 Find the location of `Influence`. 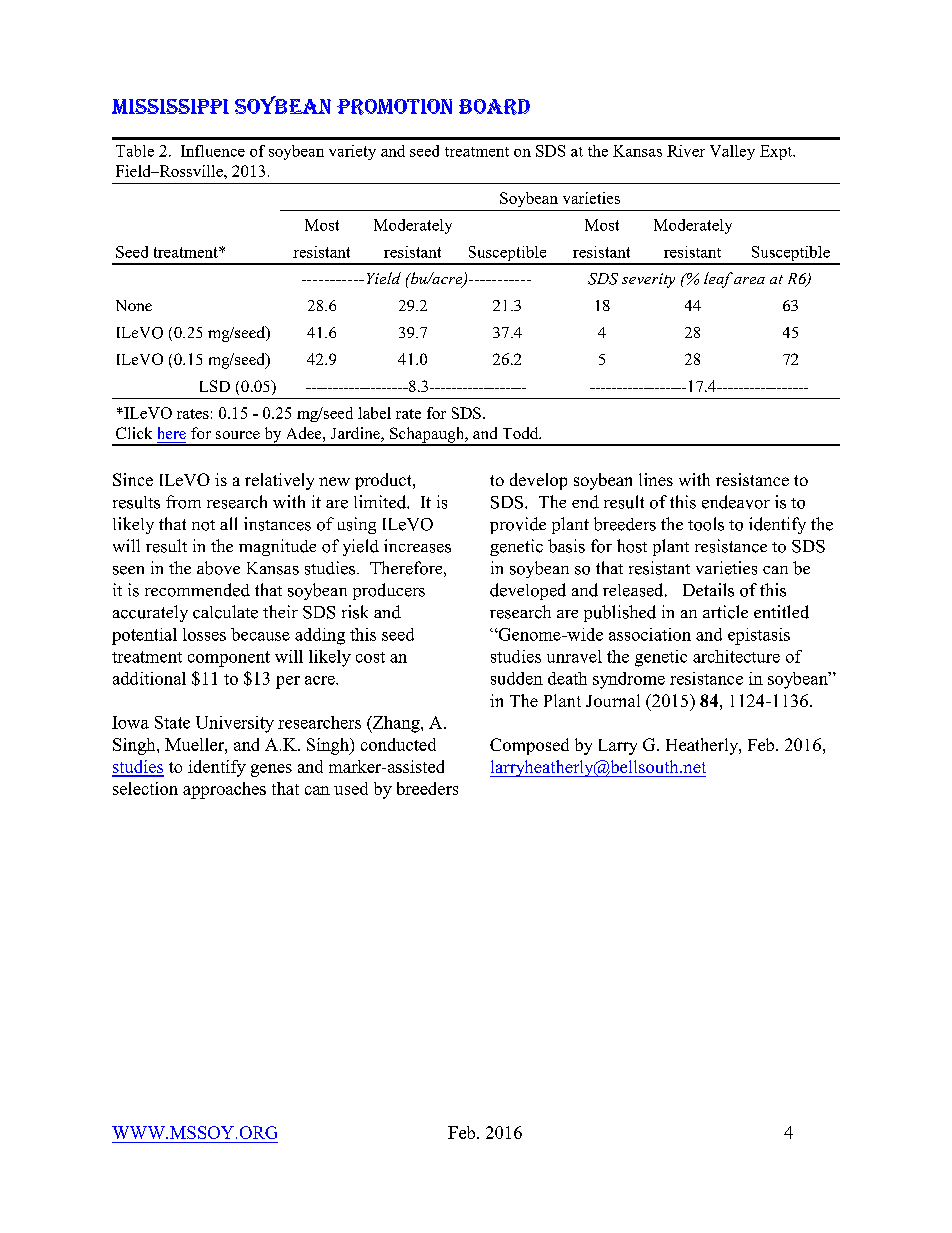

Influence is located at coordinates (213, 151).
